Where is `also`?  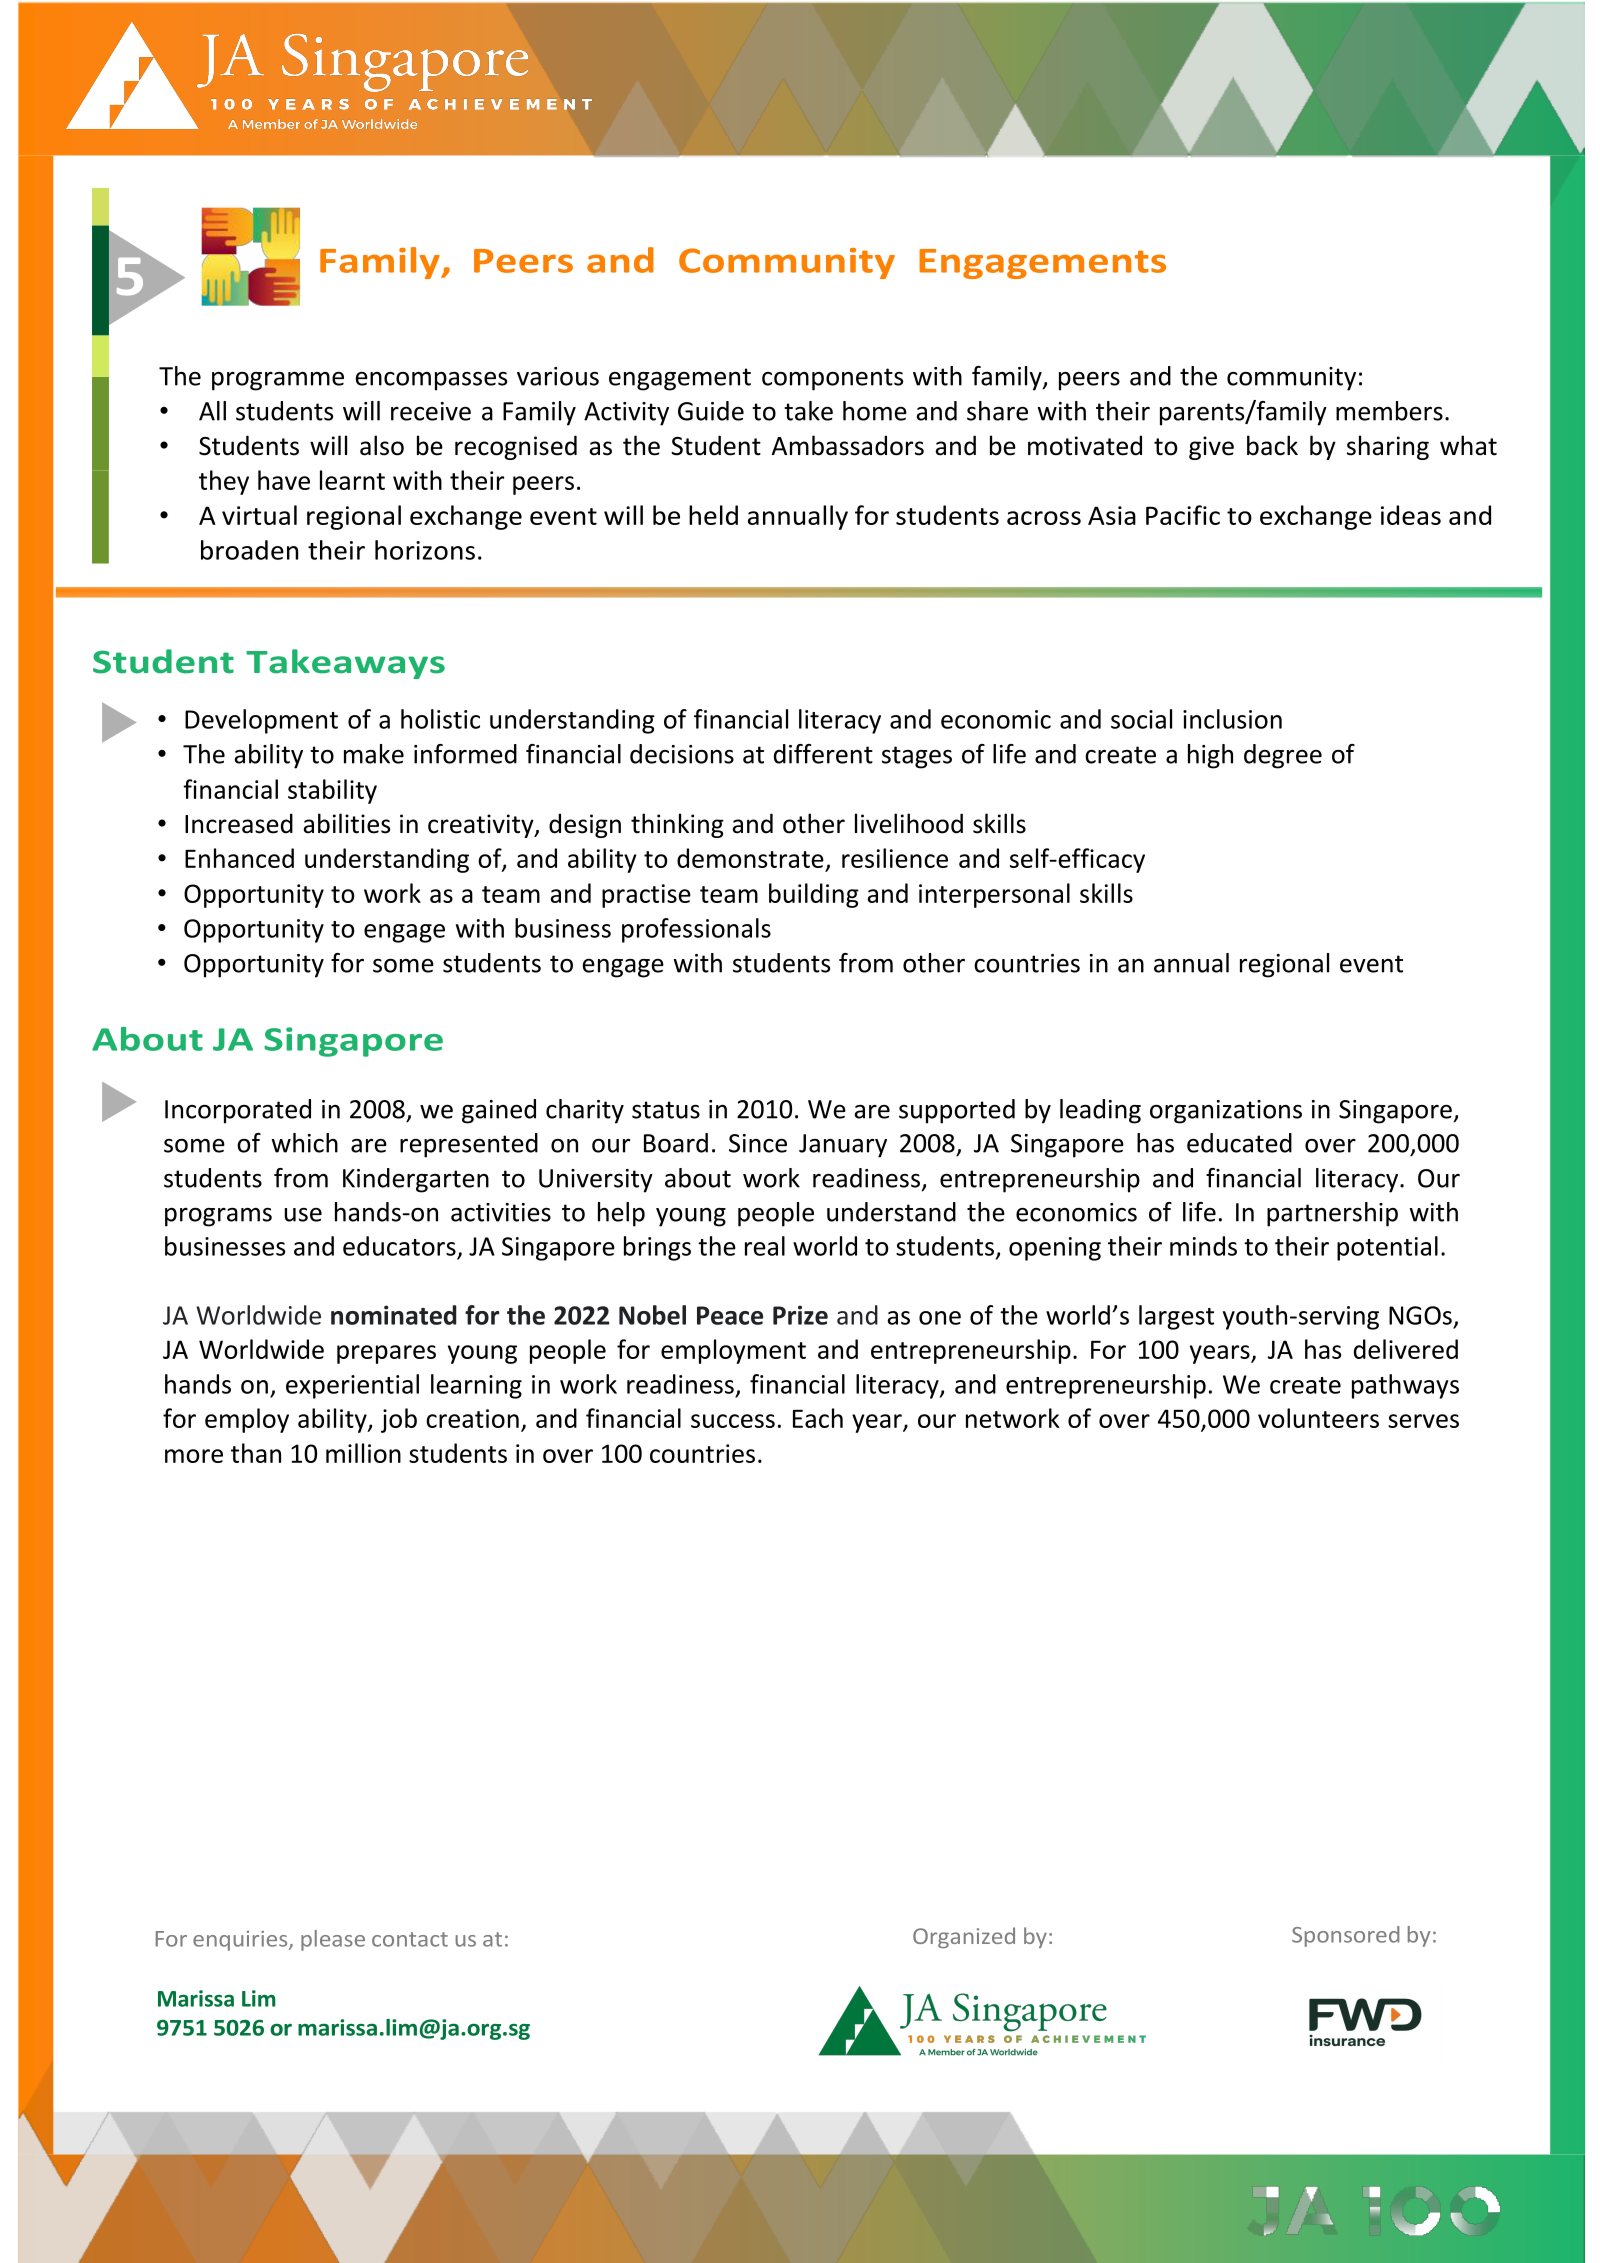
also is located at coordinates (382, 445).
